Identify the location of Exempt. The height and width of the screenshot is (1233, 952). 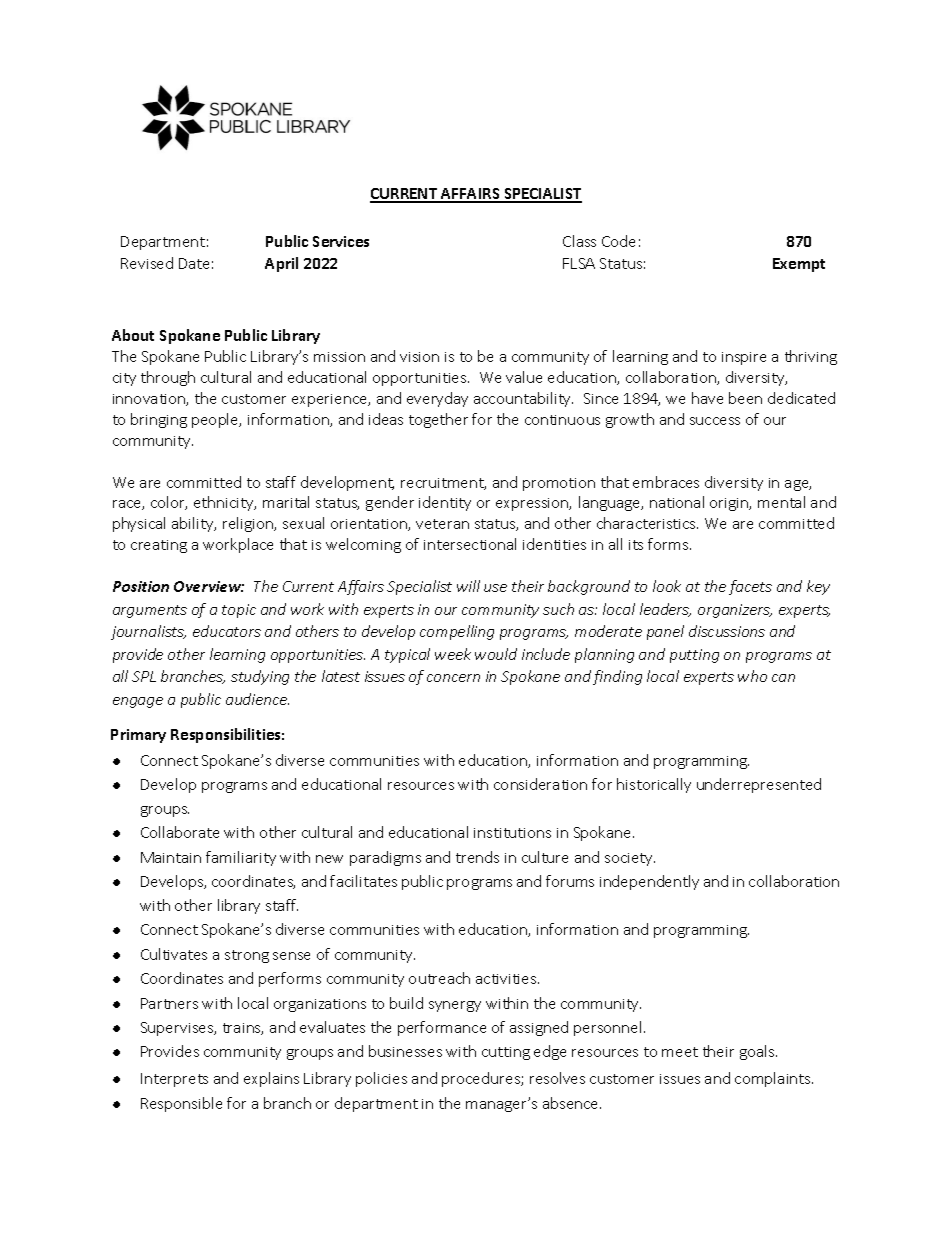
(799, 265).
